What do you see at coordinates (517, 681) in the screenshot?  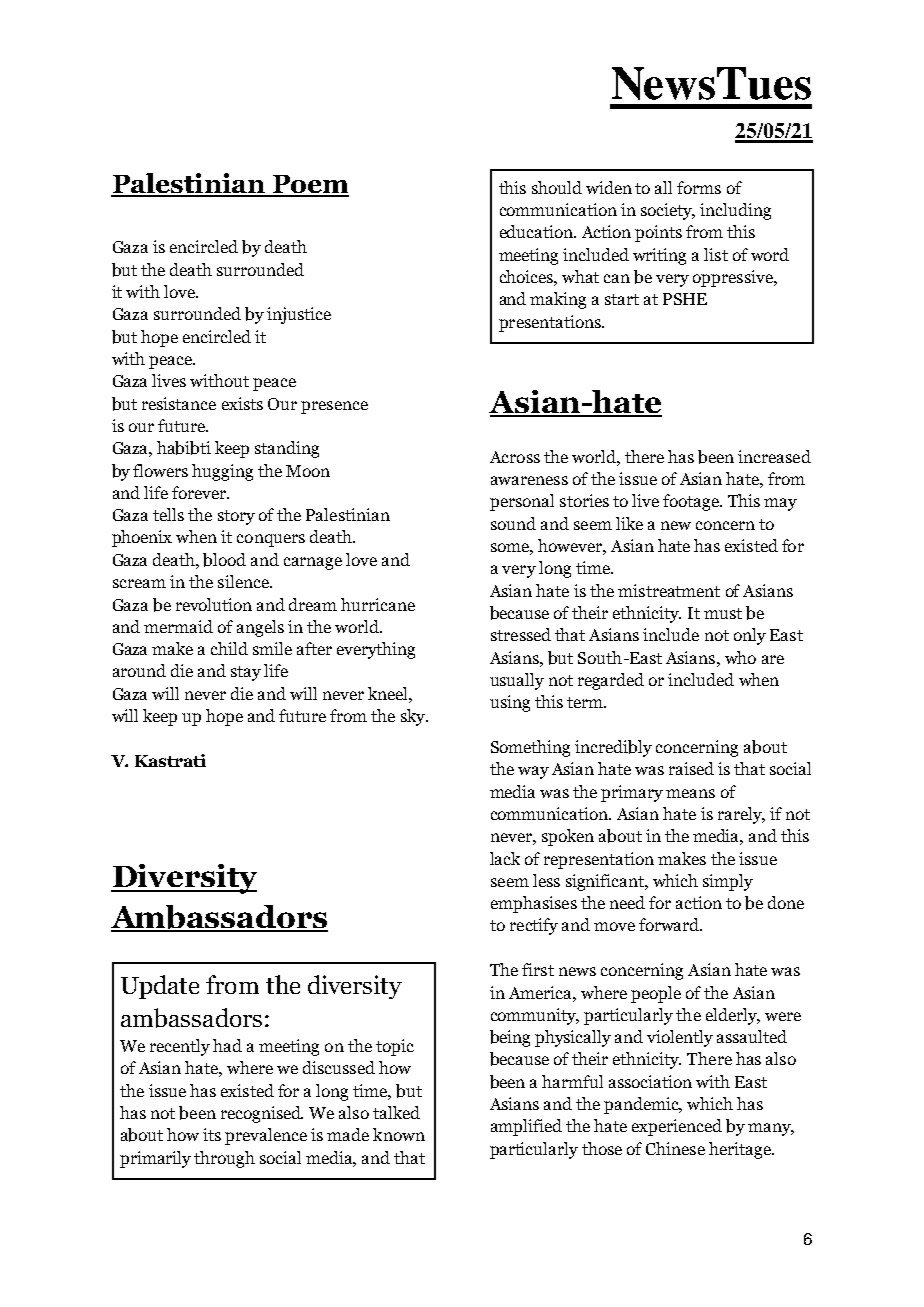 I see `usually` at bounding box center [517, 681].
